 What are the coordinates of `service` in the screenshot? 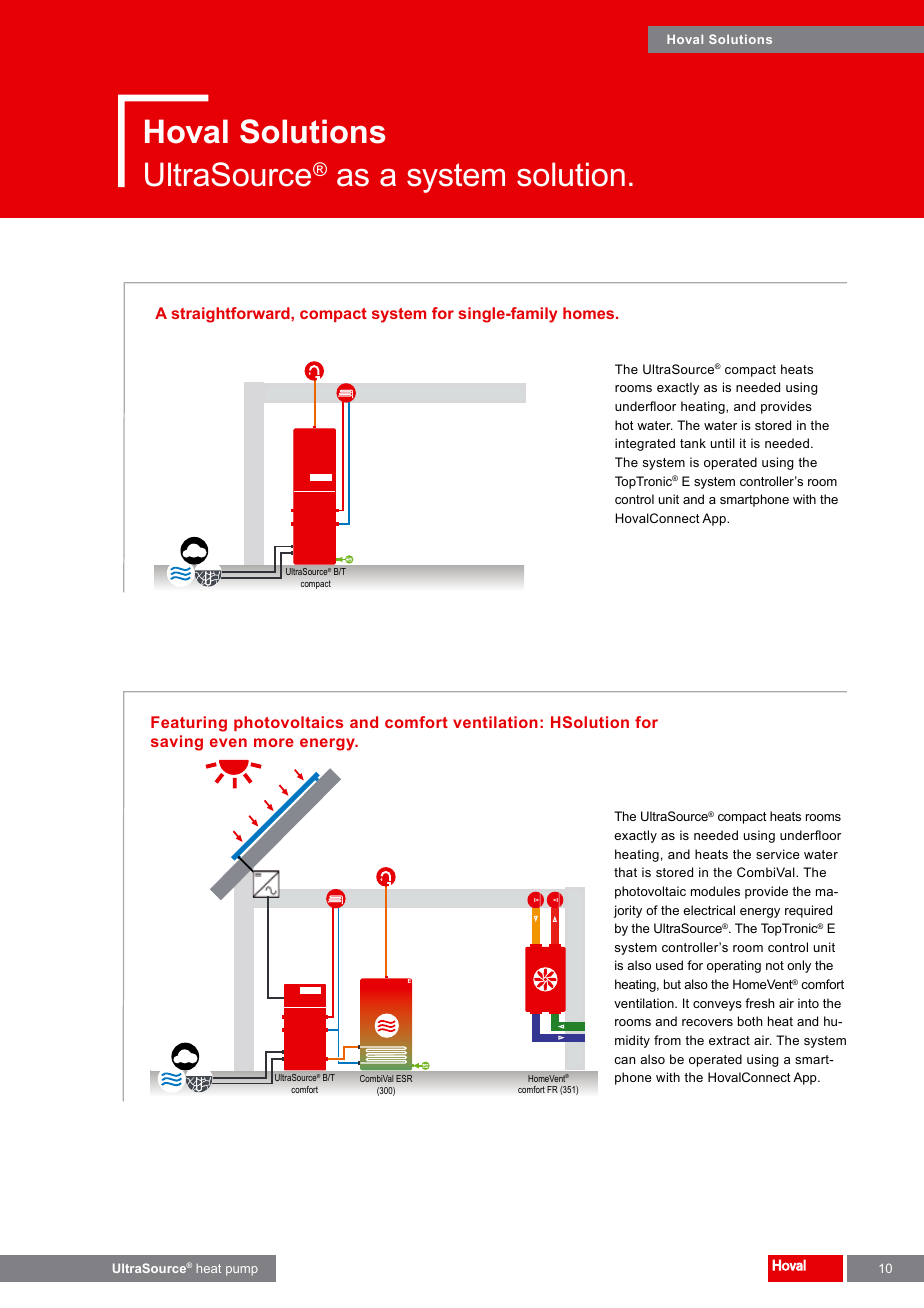 It's located at (778, 854).
